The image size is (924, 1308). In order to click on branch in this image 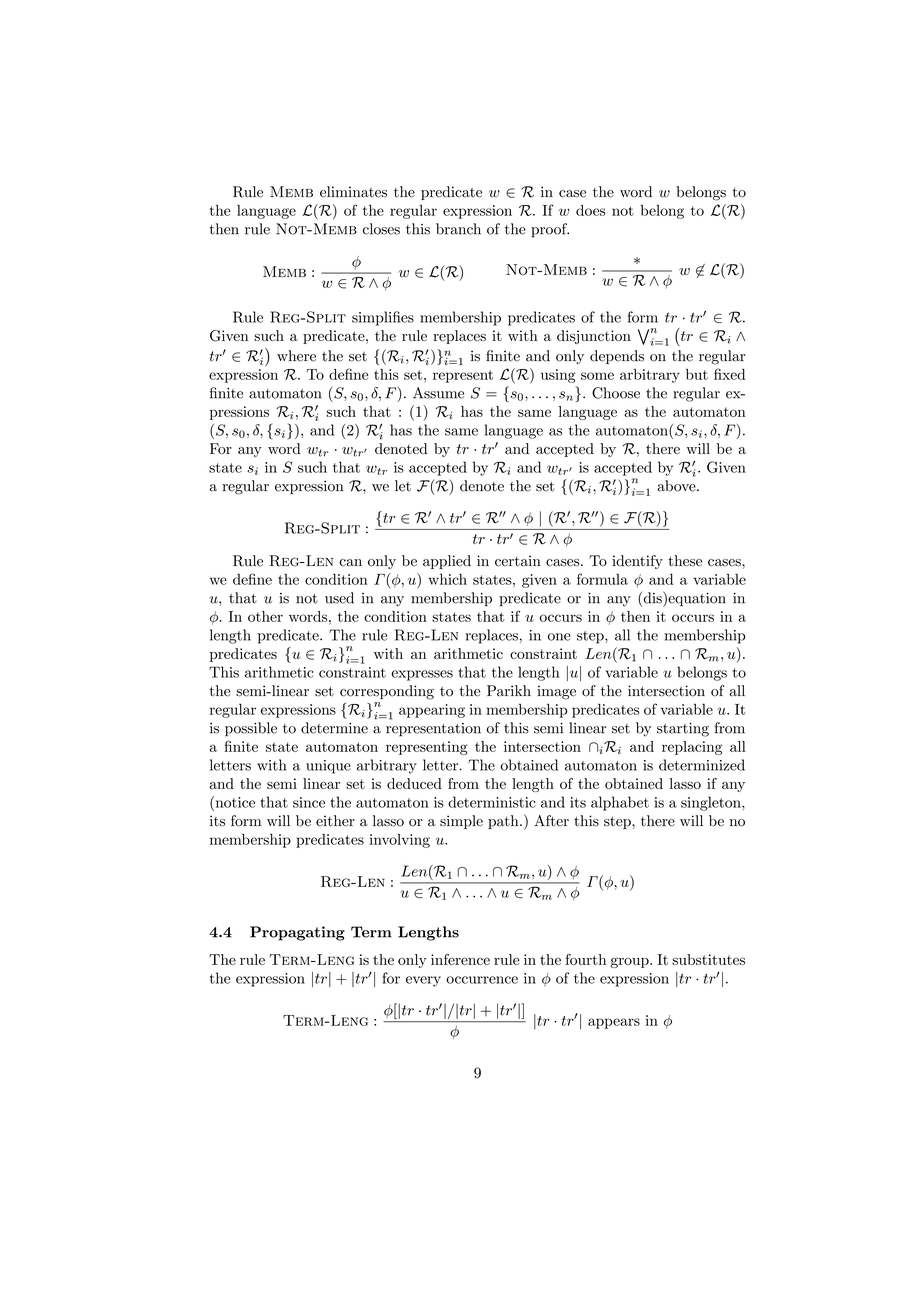, I will do `click(458, 229)`.
